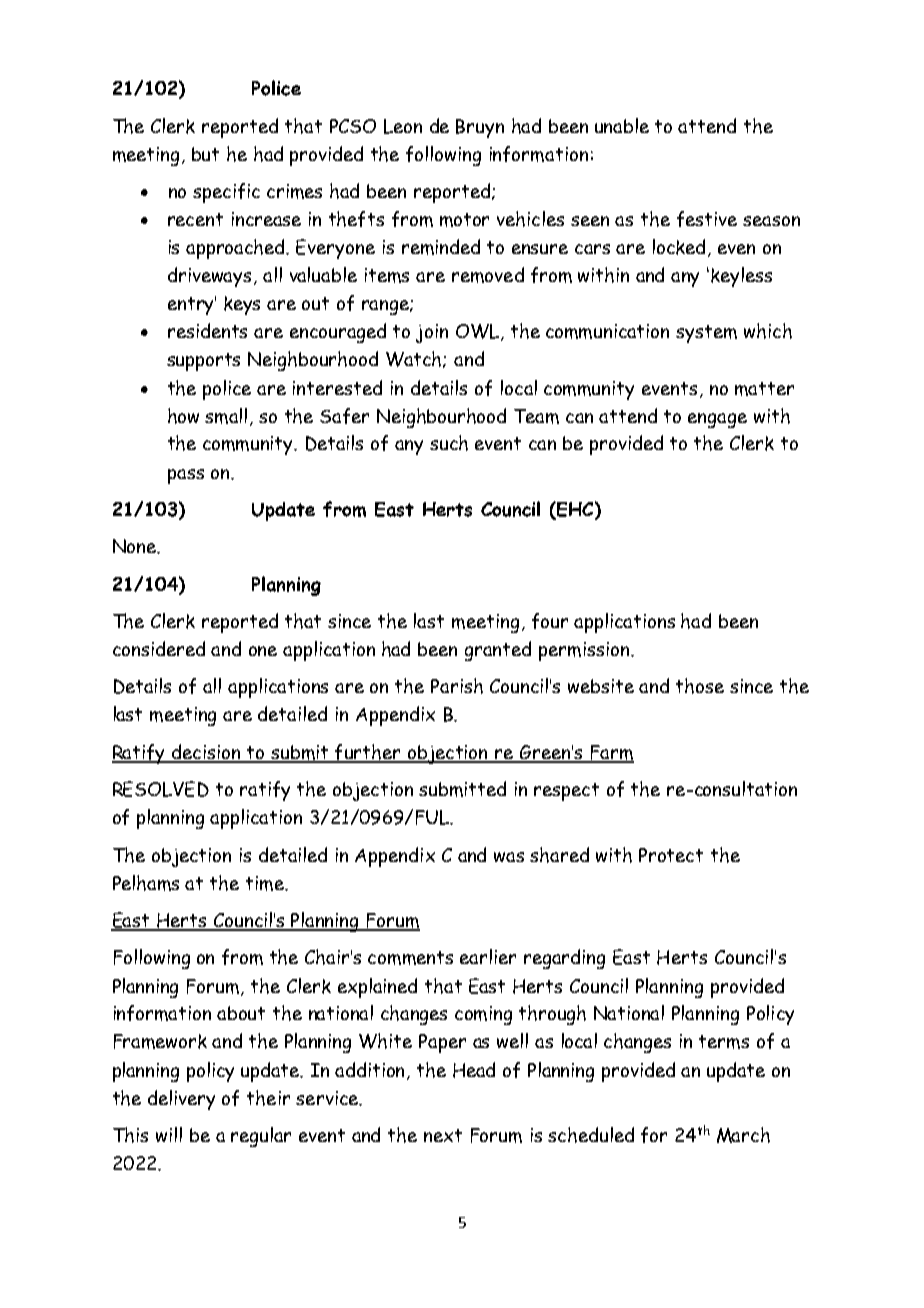 The height and width of the screenshot is (1308, 924). Describe the element at coordinates (403, 126) in the screenshot. I see `Leon` at that location.
